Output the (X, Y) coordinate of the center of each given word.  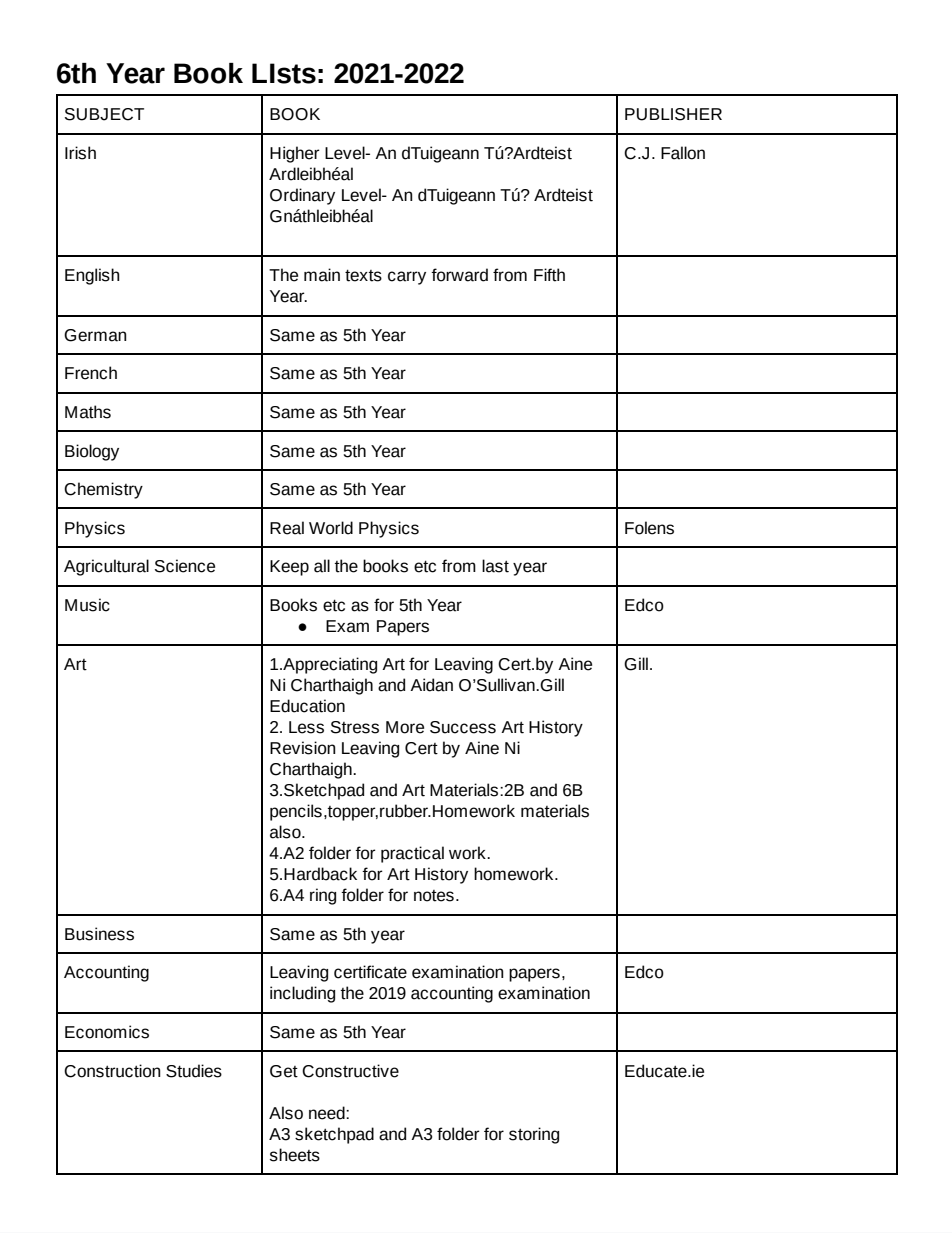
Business (99, 934)
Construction (112, 1071)
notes (434, 896)
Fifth (549, 275)
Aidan (431, 685)
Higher (295, 154)
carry (407, 278)
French (91, 373)
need (328, 1113)
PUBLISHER (673, 114)
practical (412, 854)
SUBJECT (104, 114)
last (495, 566)
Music (87, 605)
